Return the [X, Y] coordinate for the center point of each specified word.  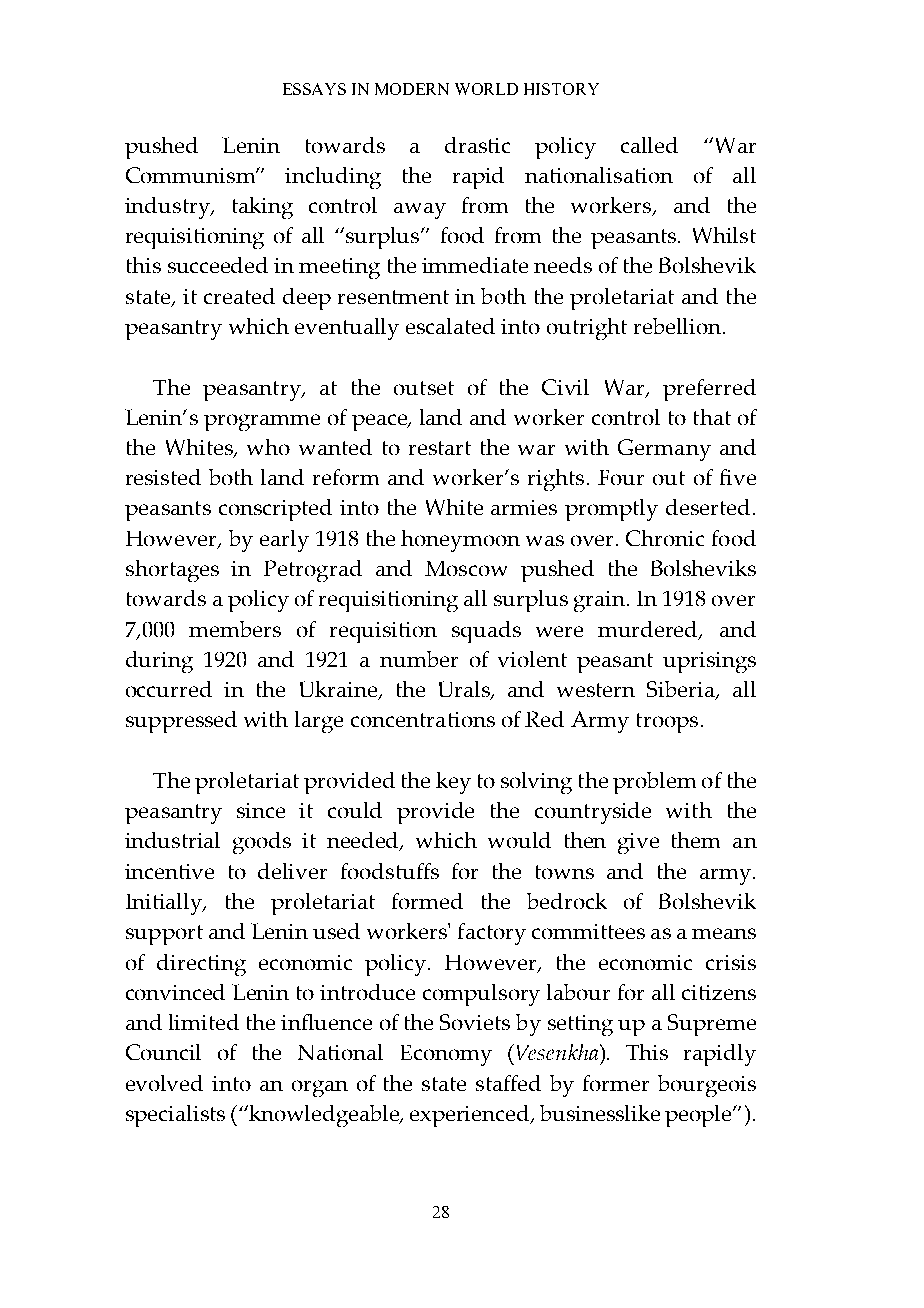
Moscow [466, 568]
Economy [446, 1055]
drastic [477, 145]
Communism [191, 175]
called [649, 145]
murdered [649, 630]
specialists [175, 1116]
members [235, 629]
